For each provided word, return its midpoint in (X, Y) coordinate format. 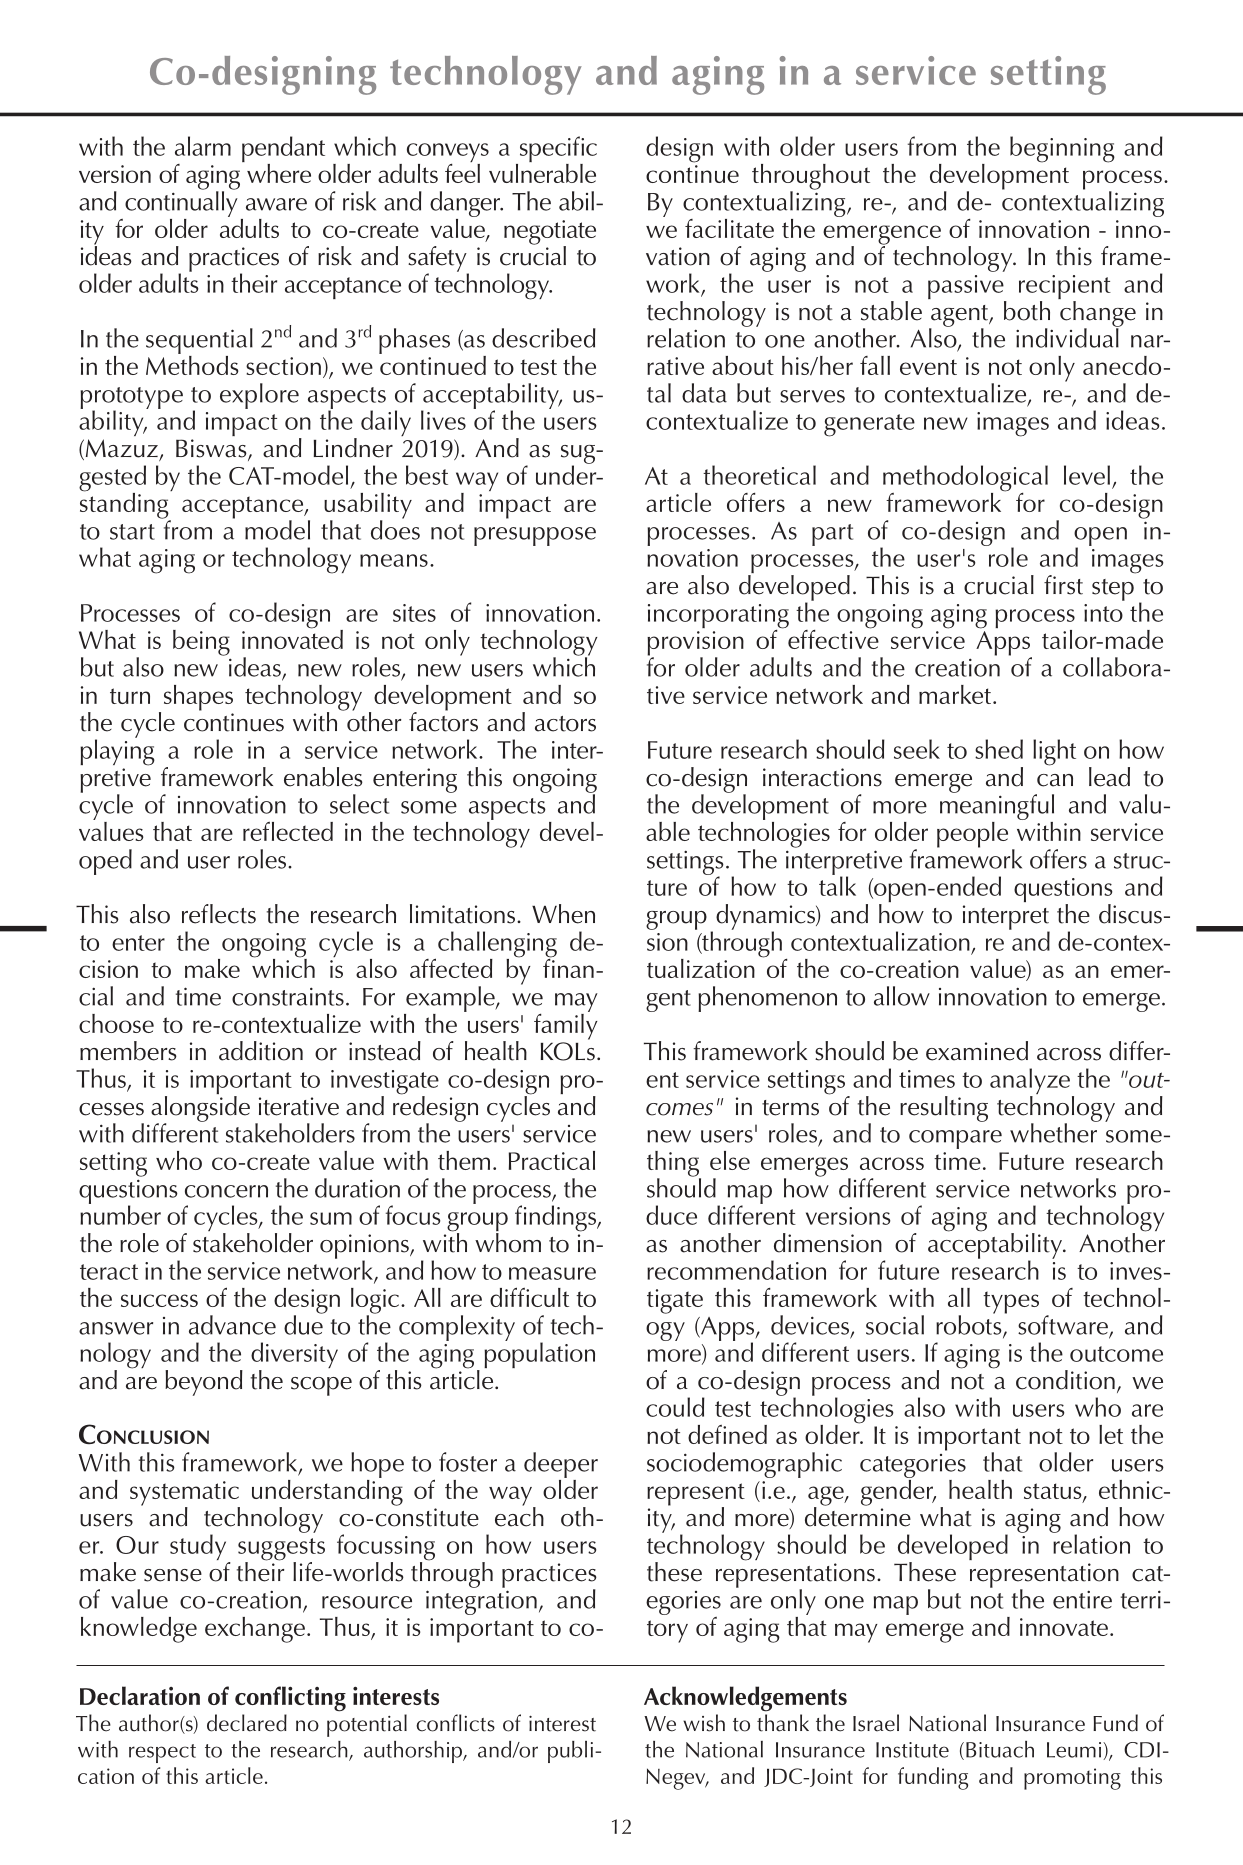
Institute (912, 1750)
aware (276, 204)
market (955, 694)
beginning (1062, 149)
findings (556, 1218)
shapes (198, 698)
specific (557, 150)
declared (247, 1723)
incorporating (718, 617)
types (1011, 1302)
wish (704, 1723)
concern (226, 1191)
